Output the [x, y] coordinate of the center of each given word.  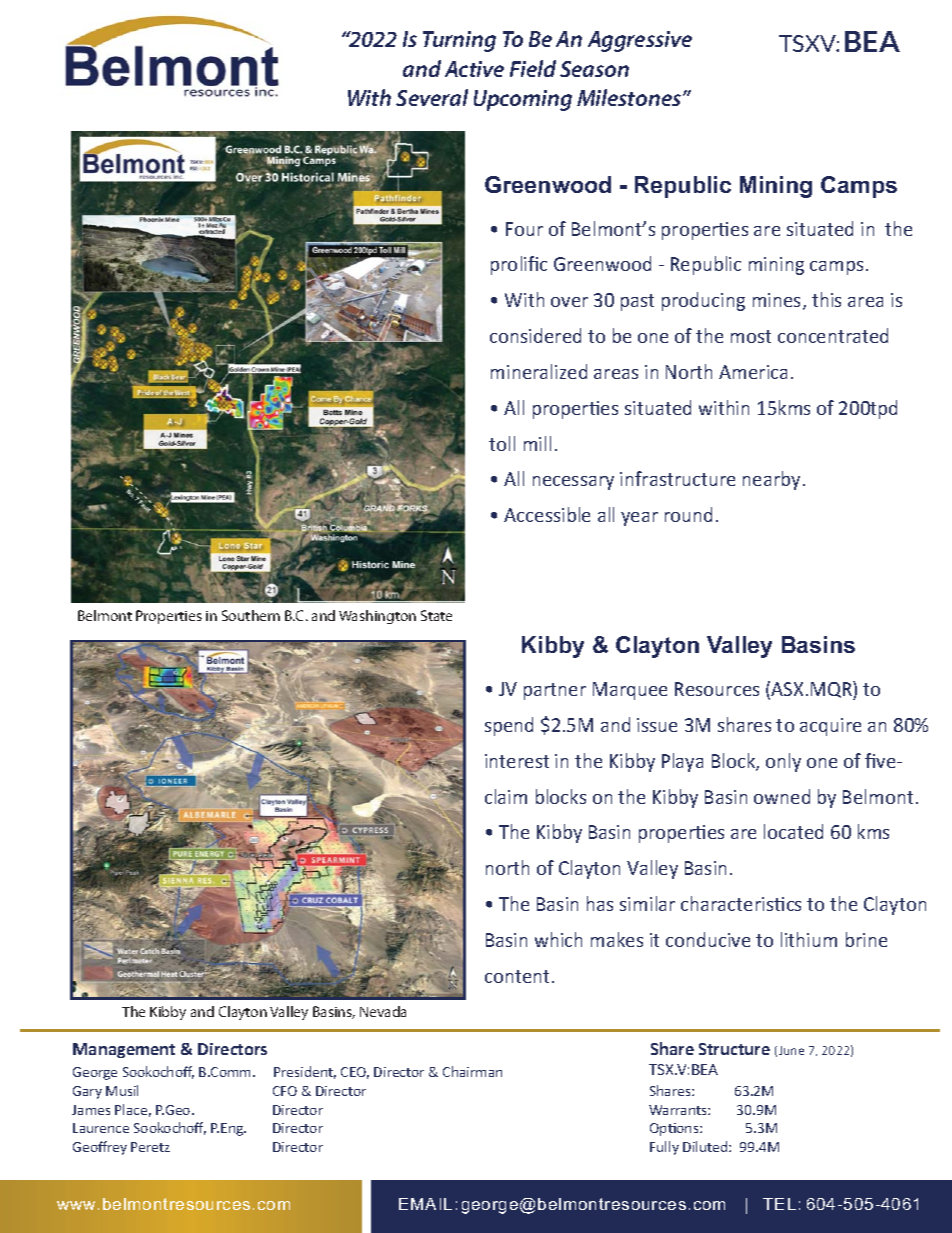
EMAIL [425, 1204]
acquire [830, 727]
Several [432, 97]
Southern [251, 615]
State [436, 615]
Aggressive [640, 41]
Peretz [150, 1147]
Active [474, 69]
